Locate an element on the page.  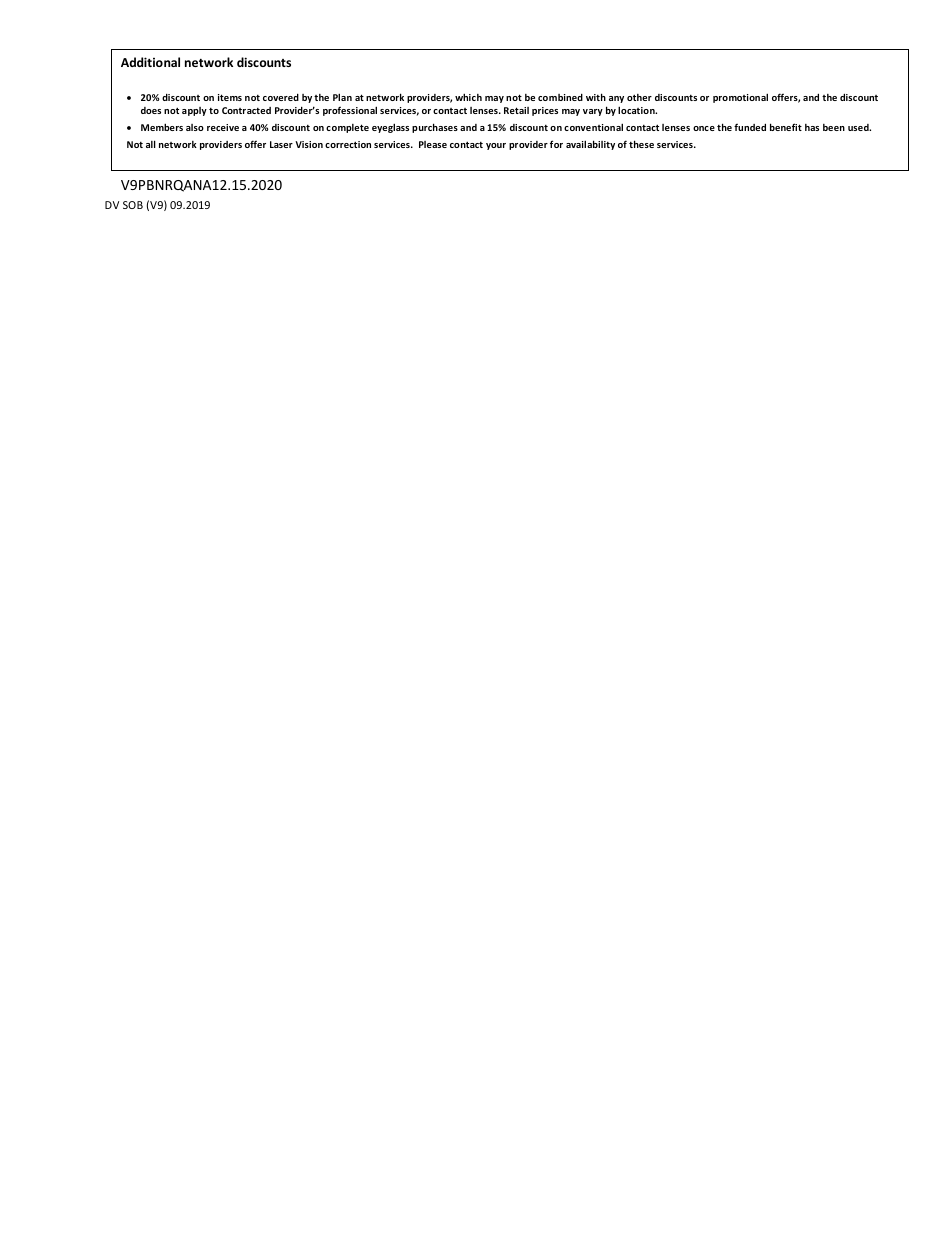
receive is located at coordinates (223, 127).
